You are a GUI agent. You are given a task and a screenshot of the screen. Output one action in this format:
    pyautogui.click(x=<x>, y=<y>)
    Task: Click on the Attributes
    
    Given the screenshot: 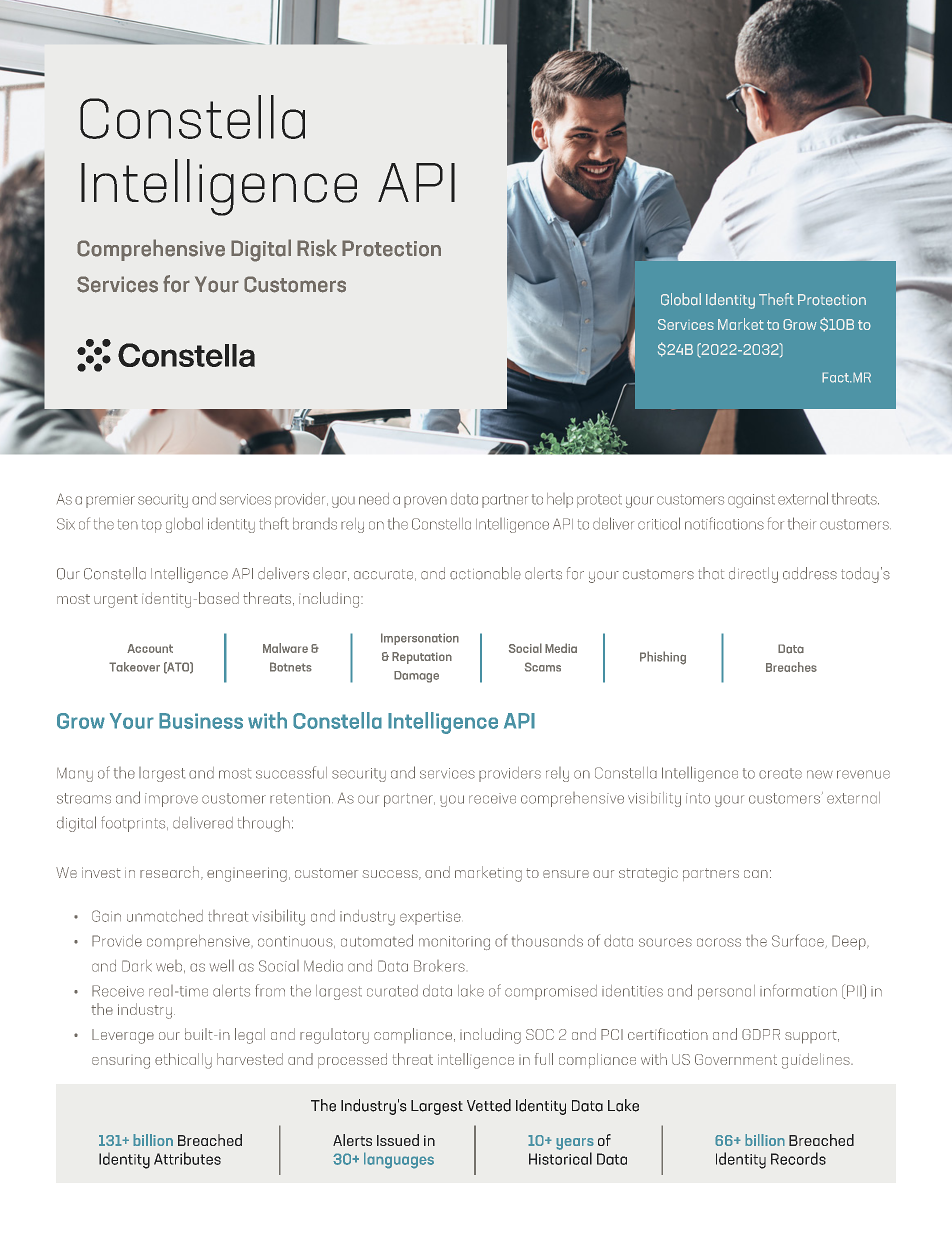 What is the action you would take?
    pyautogui.click(x=187, y=1158)
